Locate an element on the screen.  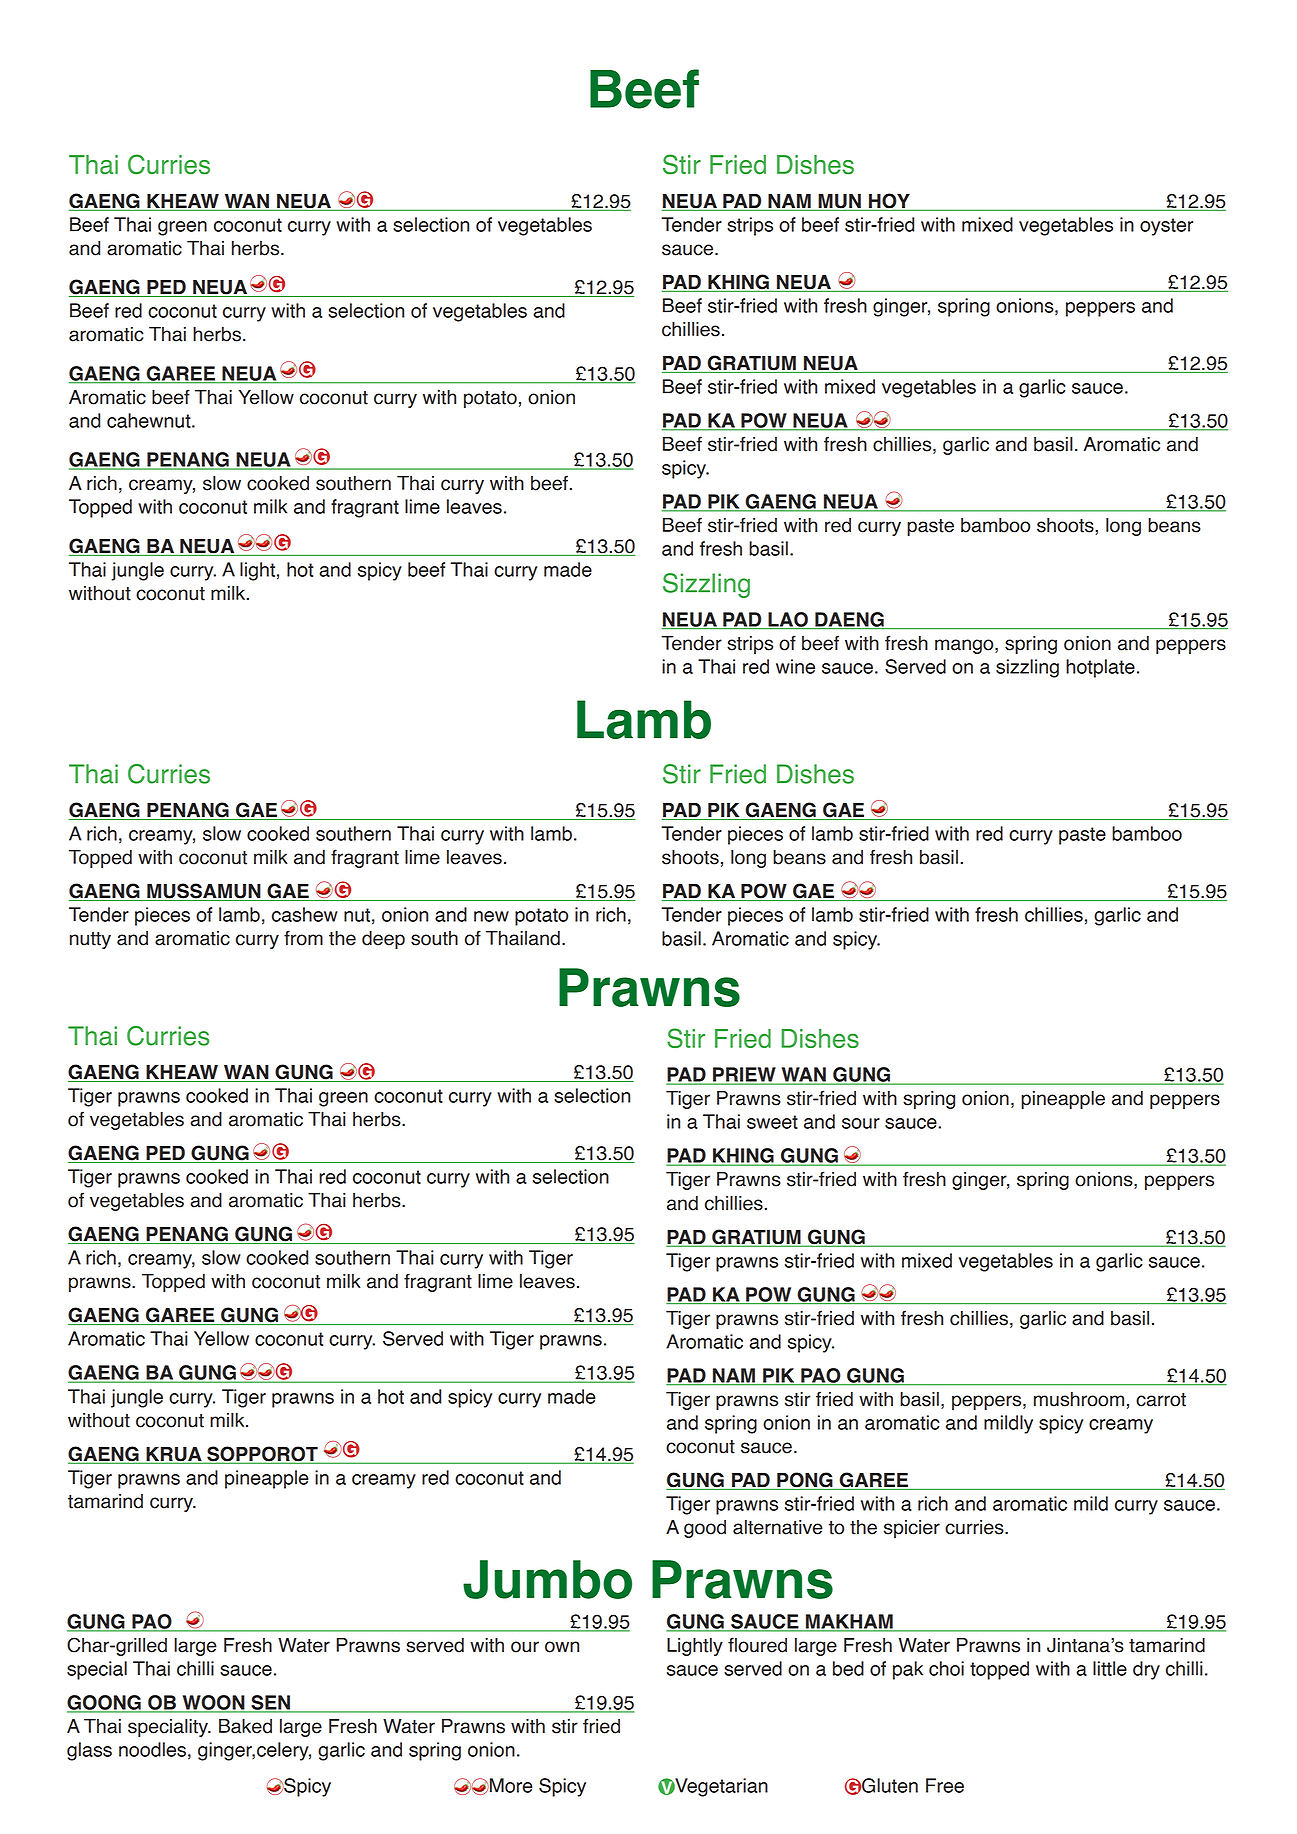
LAO is located at coordinates (788, 620).
